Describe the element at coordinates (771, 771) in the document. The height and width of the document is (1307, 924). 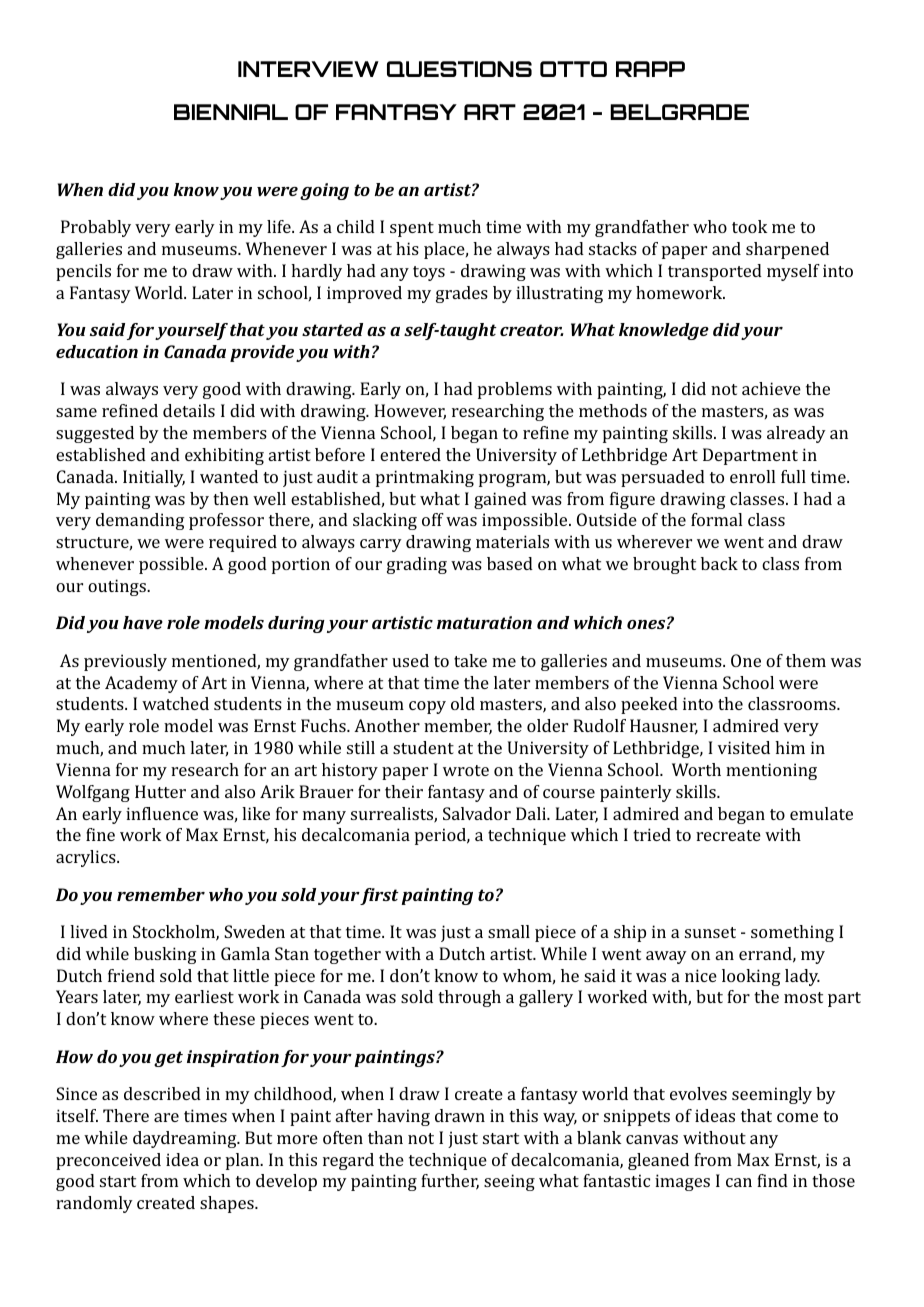
I see `mentioning` at that location.
